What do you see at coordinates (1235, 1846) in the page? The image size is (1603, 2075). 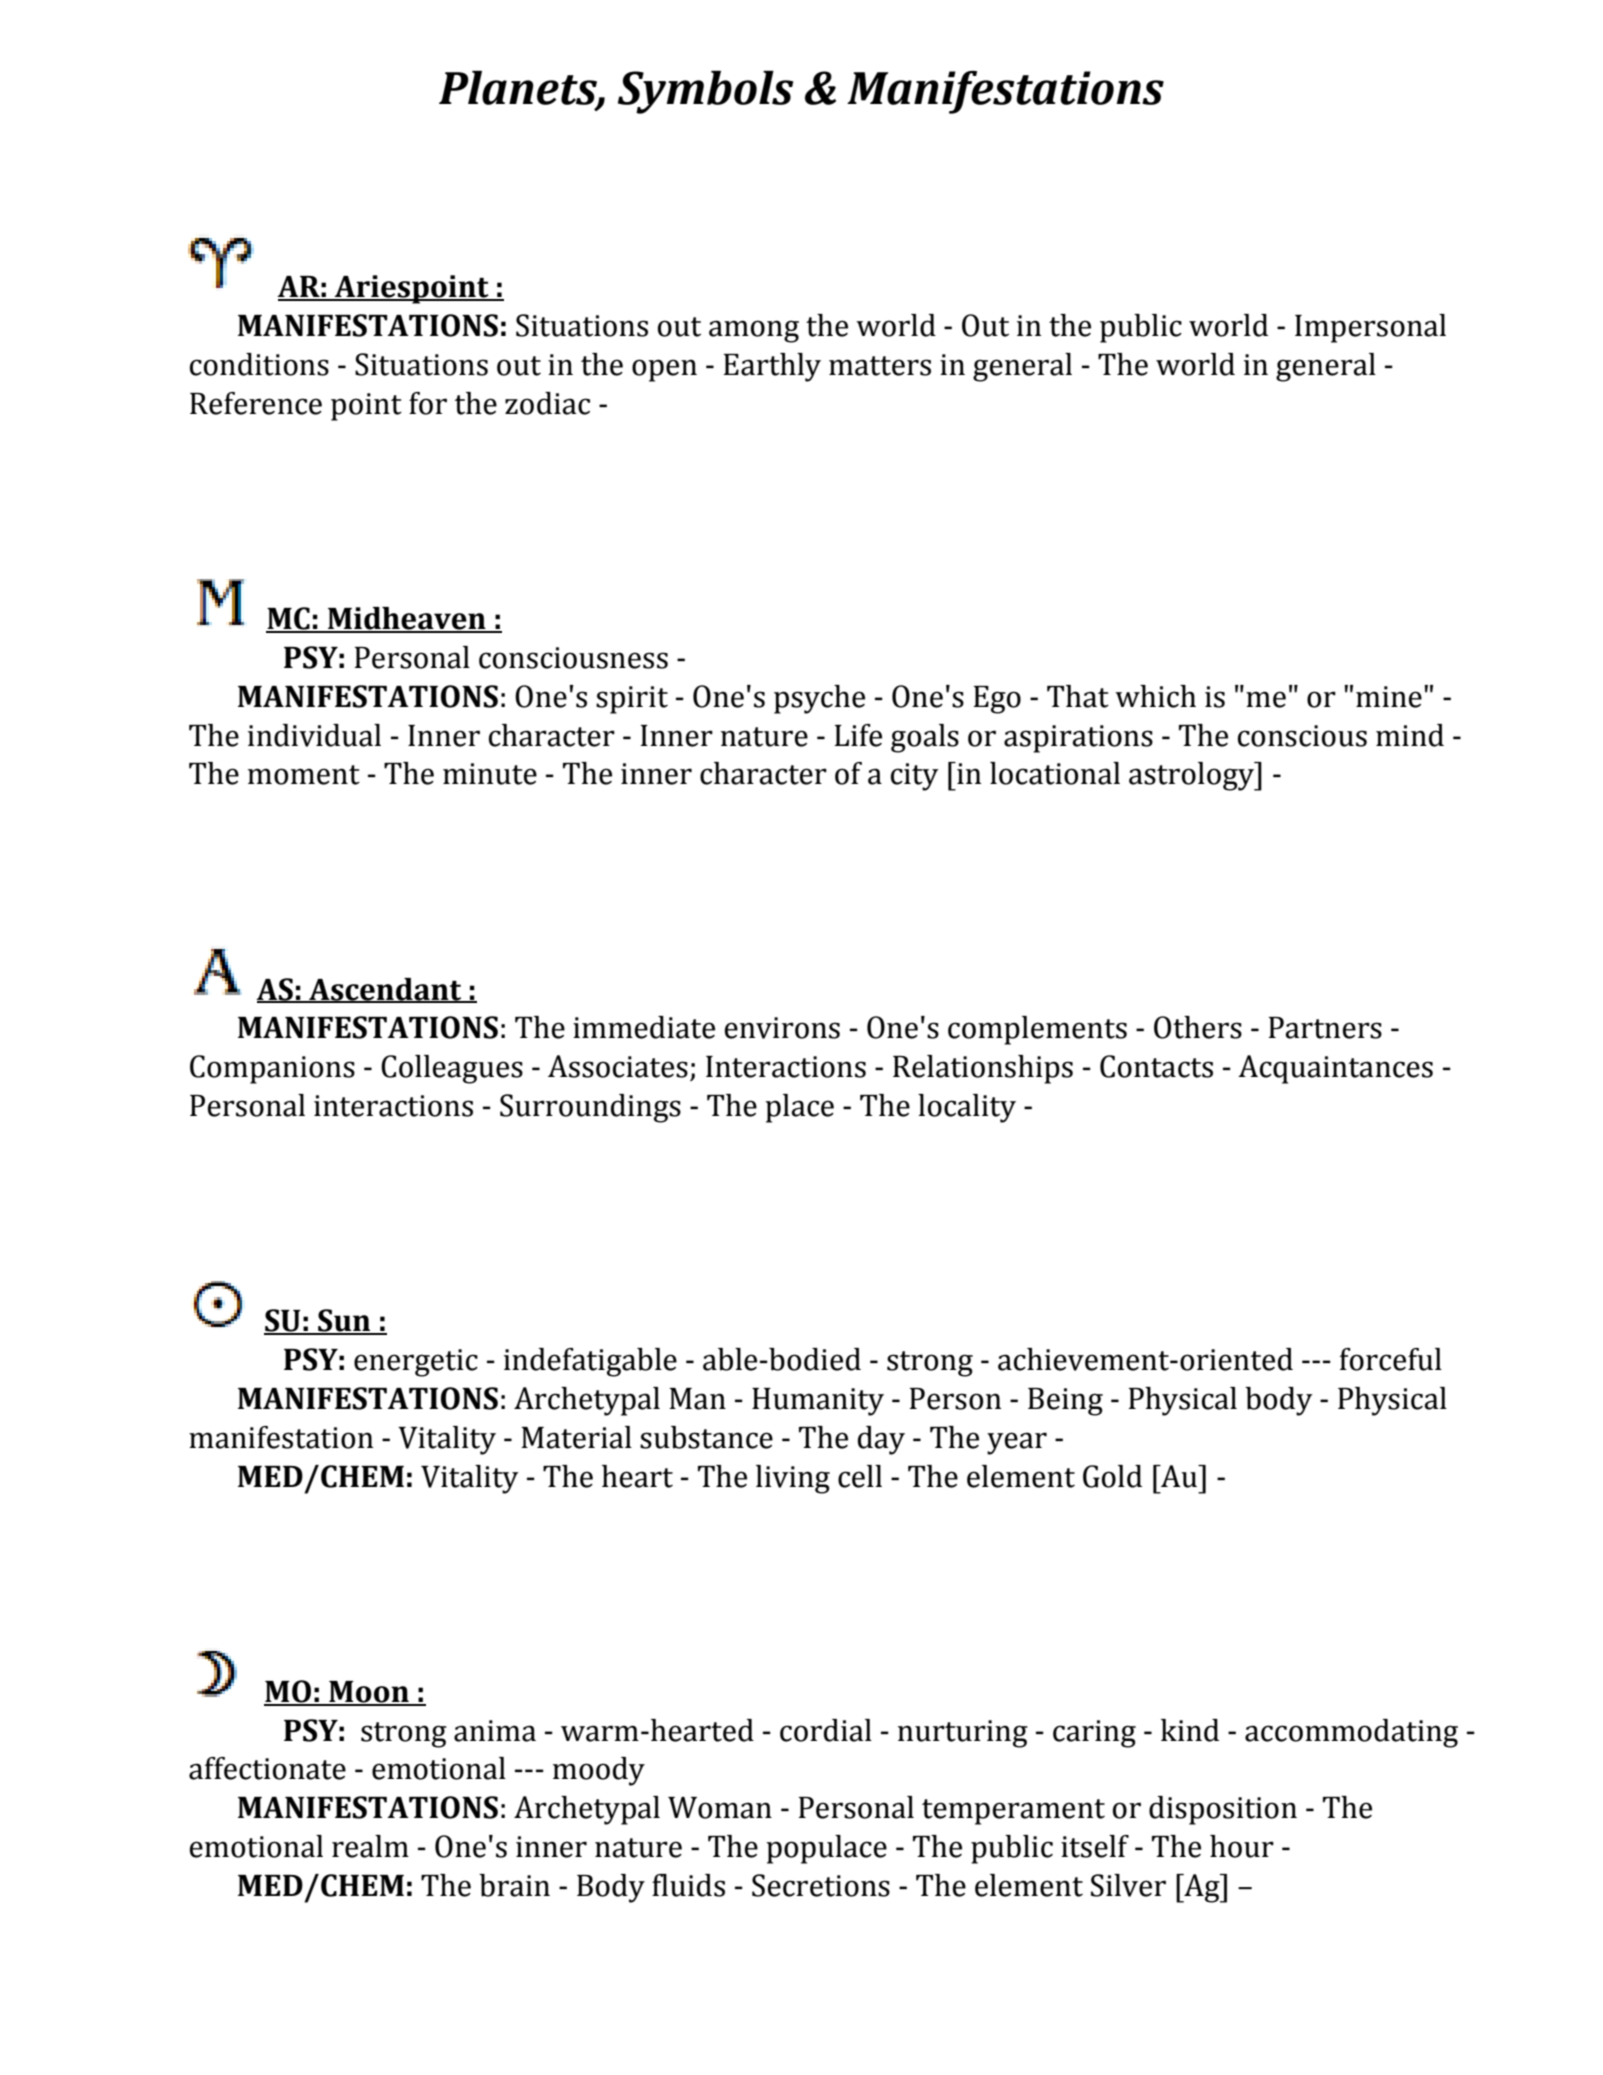 I see `hou` at bounding box center [1235, 1846].
